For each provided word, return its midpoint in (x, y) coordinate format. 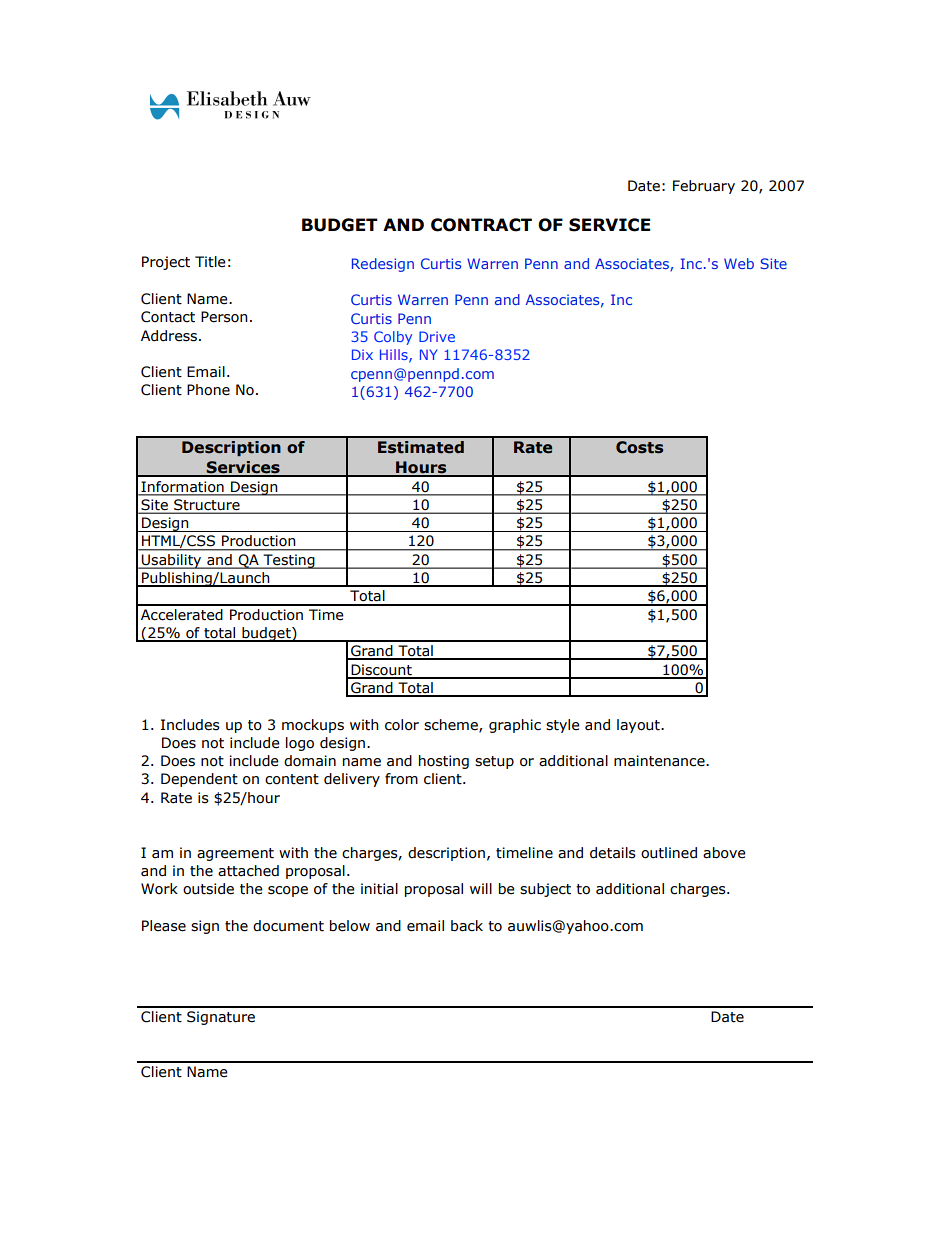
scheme (452, 725)
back (467, 926)
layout (639, 726)
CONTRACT (481, 225)
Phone (208, 390)
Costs (639, 447)
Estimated (421, 447)
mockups (313, 726)
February (704, 187)
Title (210, 262)
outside (208, 889)
